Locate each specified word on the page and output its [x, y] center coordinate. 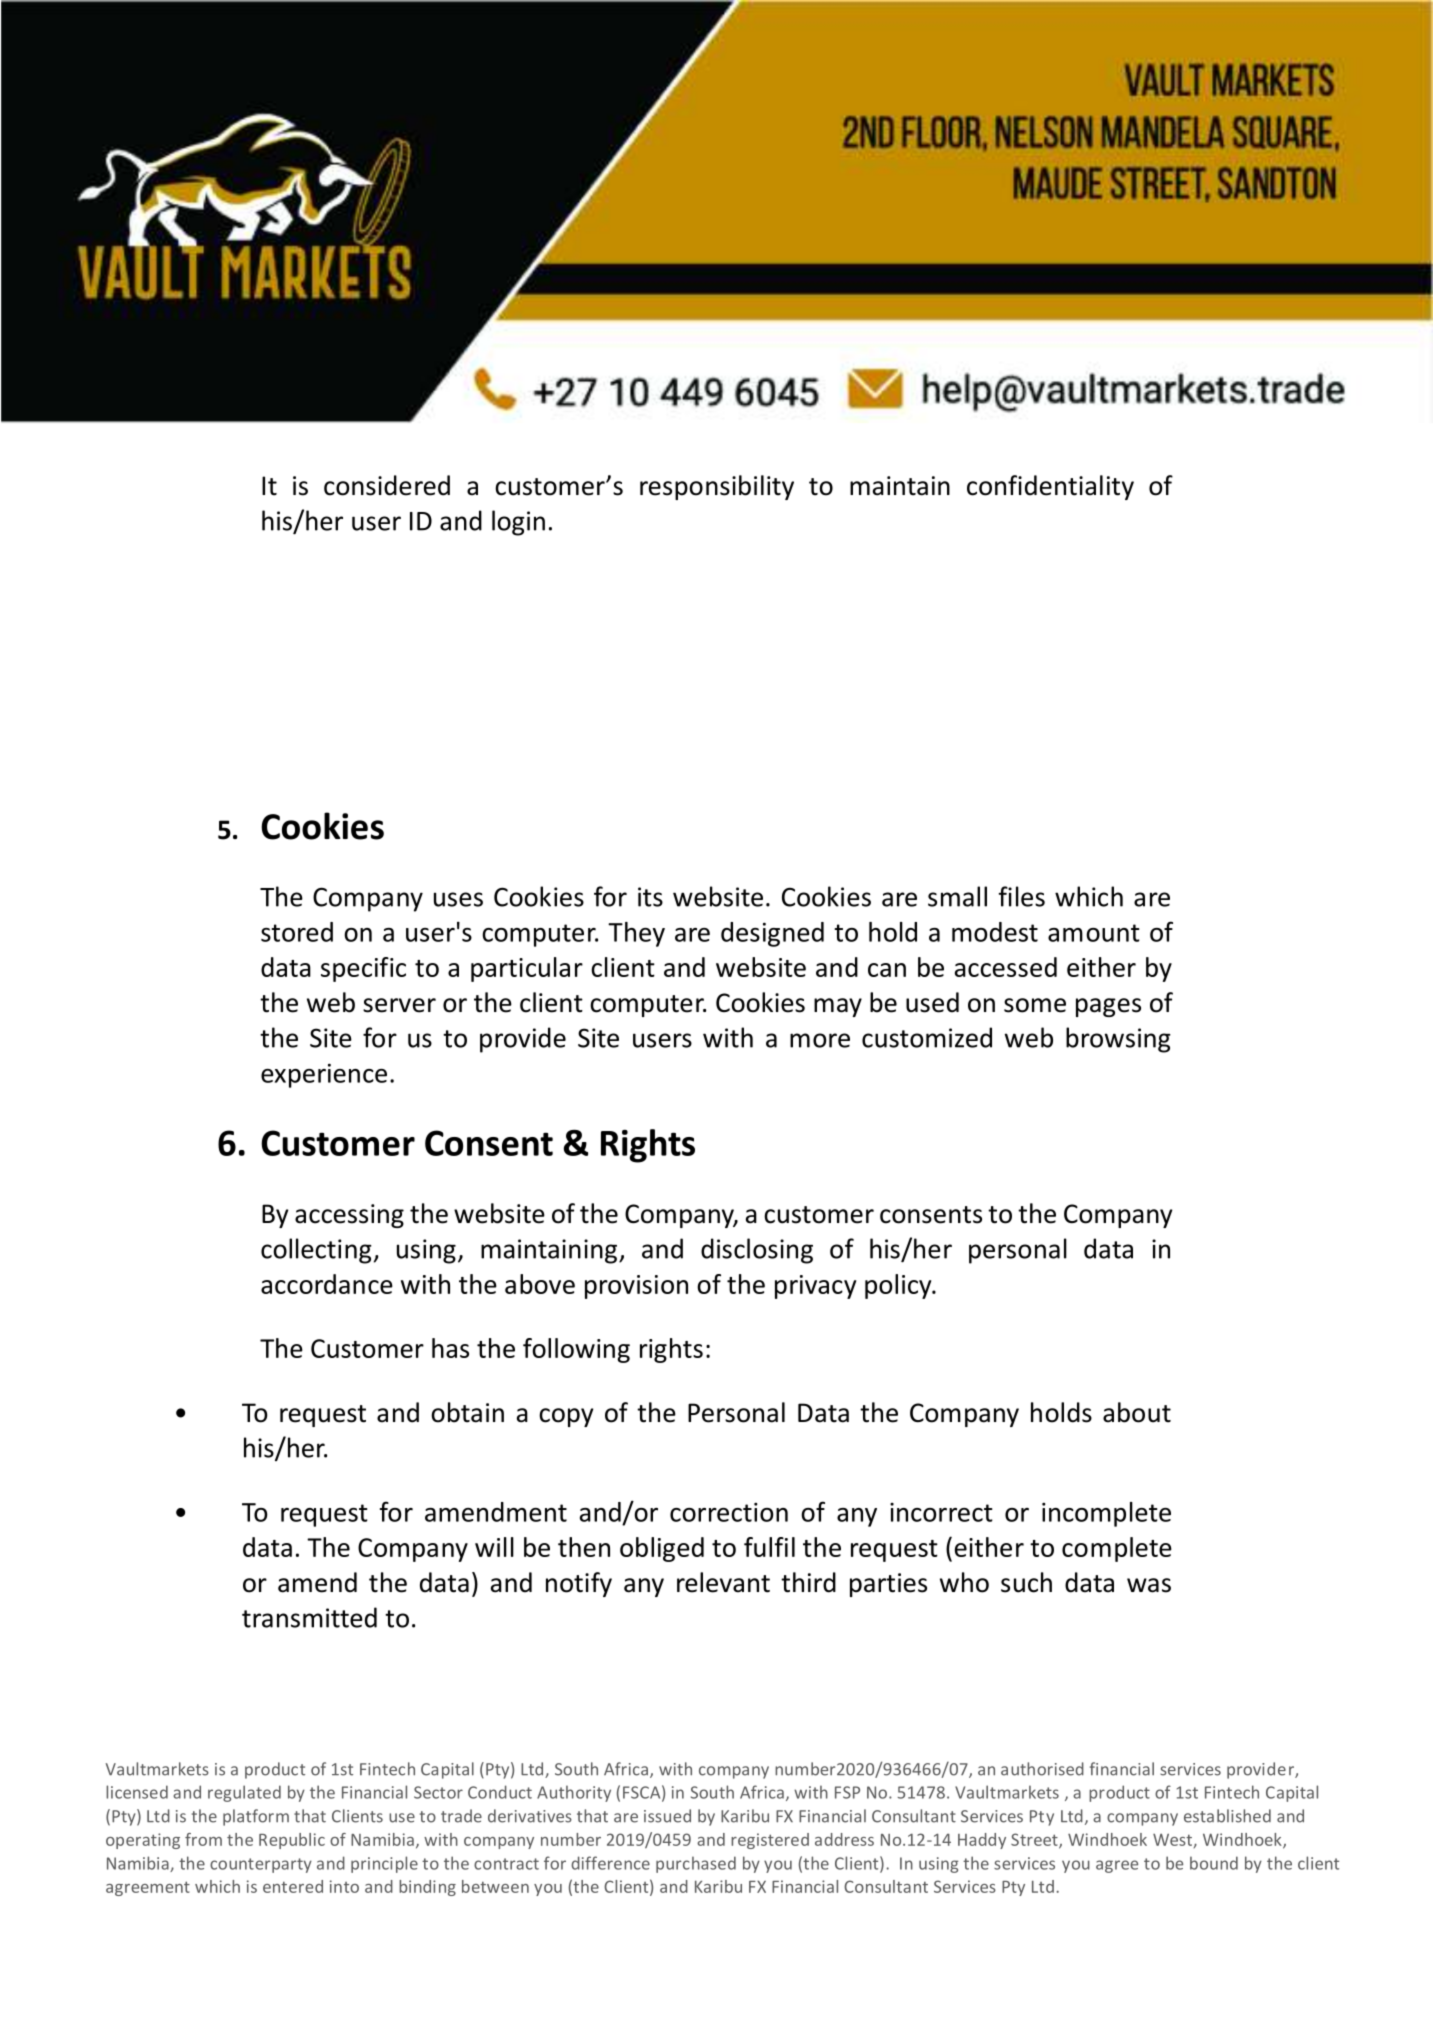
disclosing [757, 1251]
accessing [349, 1216]
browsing [1118, 1040]
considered [387, 485]
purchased [696, 1864]
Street [1035, 1840]
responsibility [717, 487]
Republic [292, 1841]
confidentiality [1050, 487]
